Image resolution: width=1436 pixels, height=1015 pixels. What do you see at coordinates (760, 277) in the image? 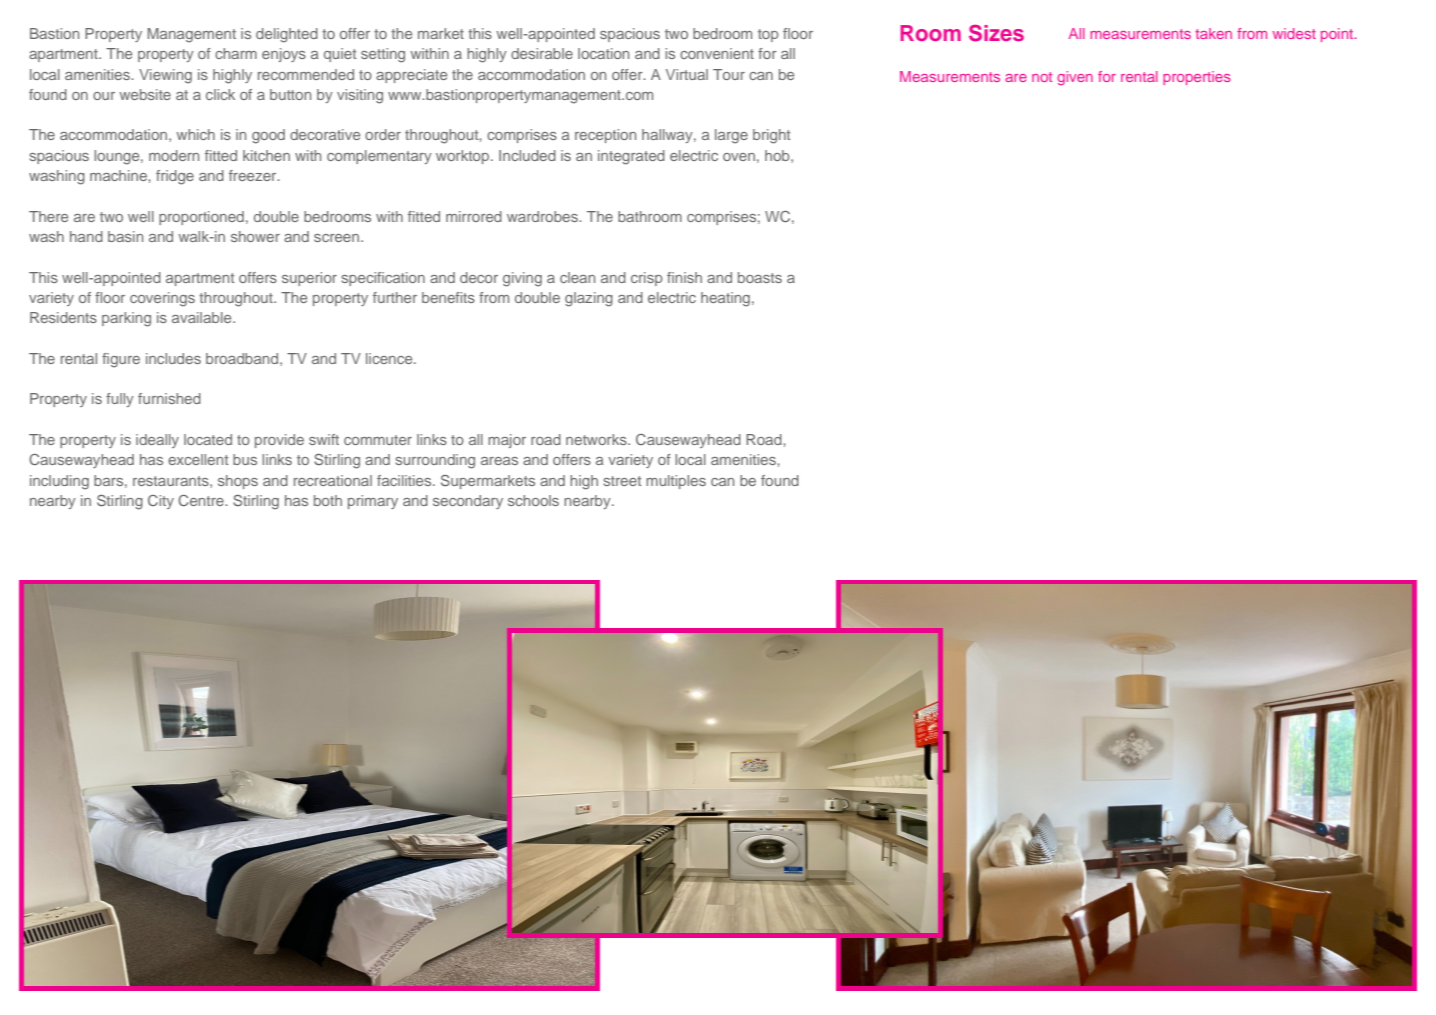
I see `boasts` at bounding box center [760, 277].
